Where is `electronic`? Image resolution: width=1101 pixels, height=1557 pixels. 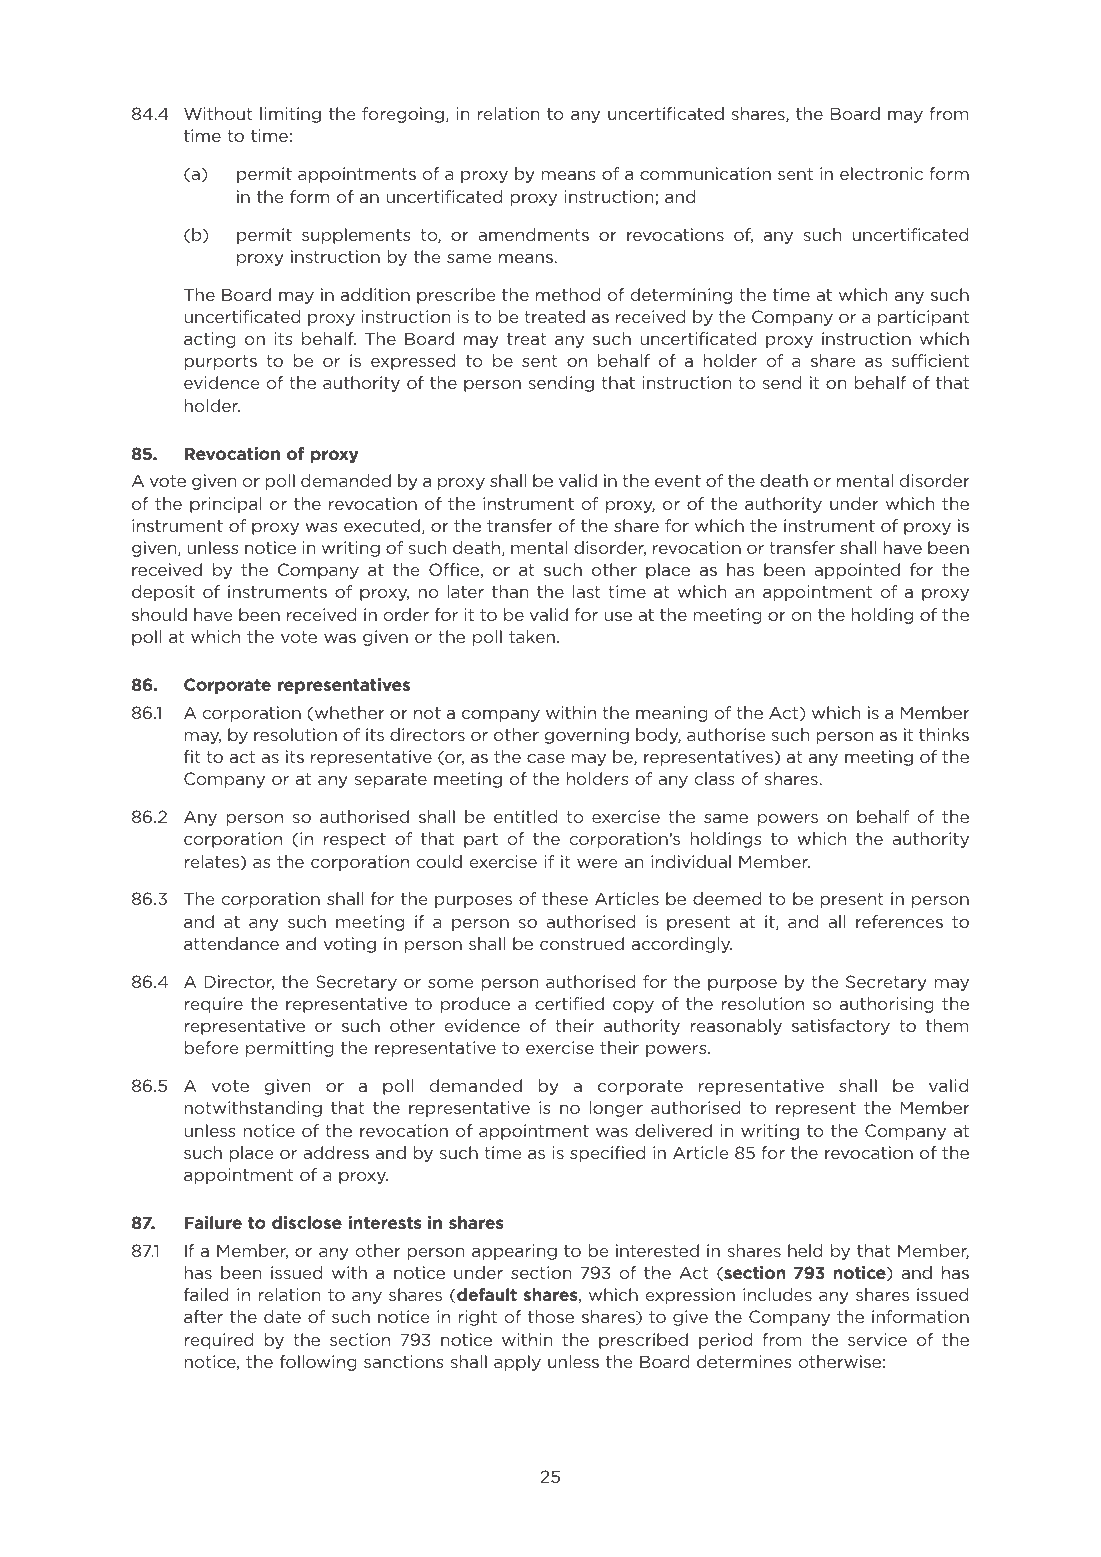 electronic is located at coordinates (881, 173).
